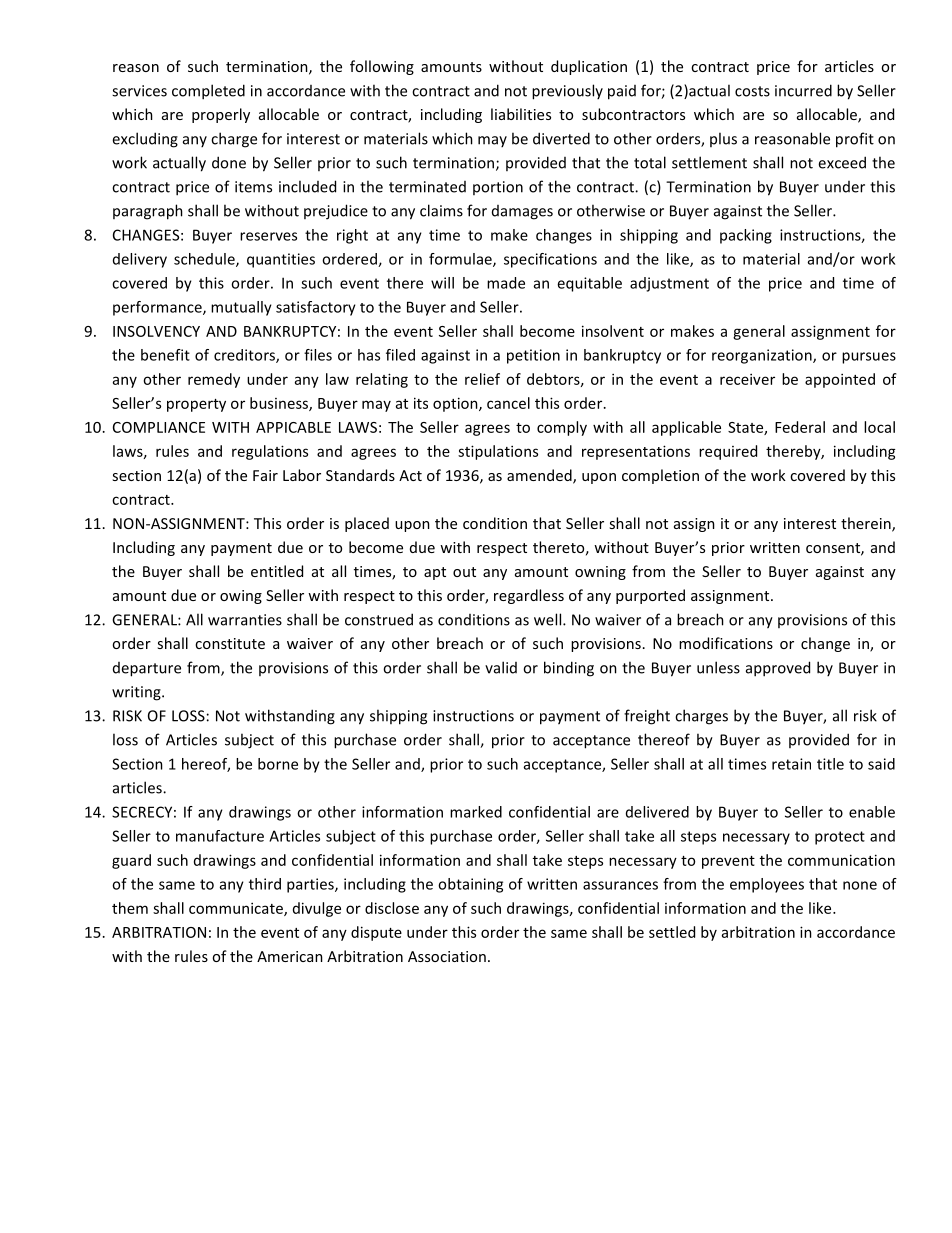 This page has height=1233, width=952. Describe the element at coordinates (278, 764) in the page. I see `borne` at that location.
